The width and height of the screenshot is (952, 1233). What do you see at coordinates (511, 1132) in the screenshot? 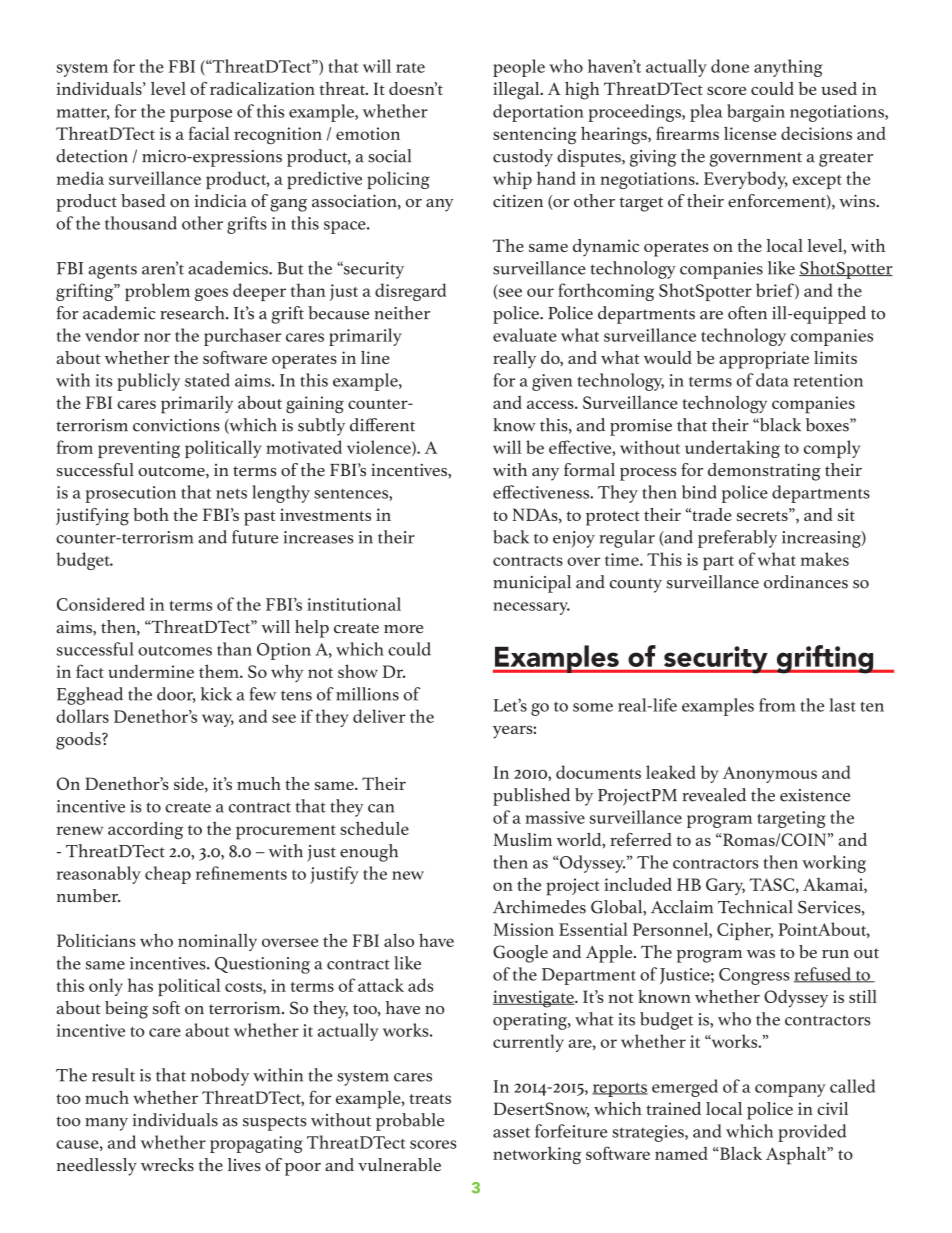
I see `asset` at bounding box center [511, 1132].
